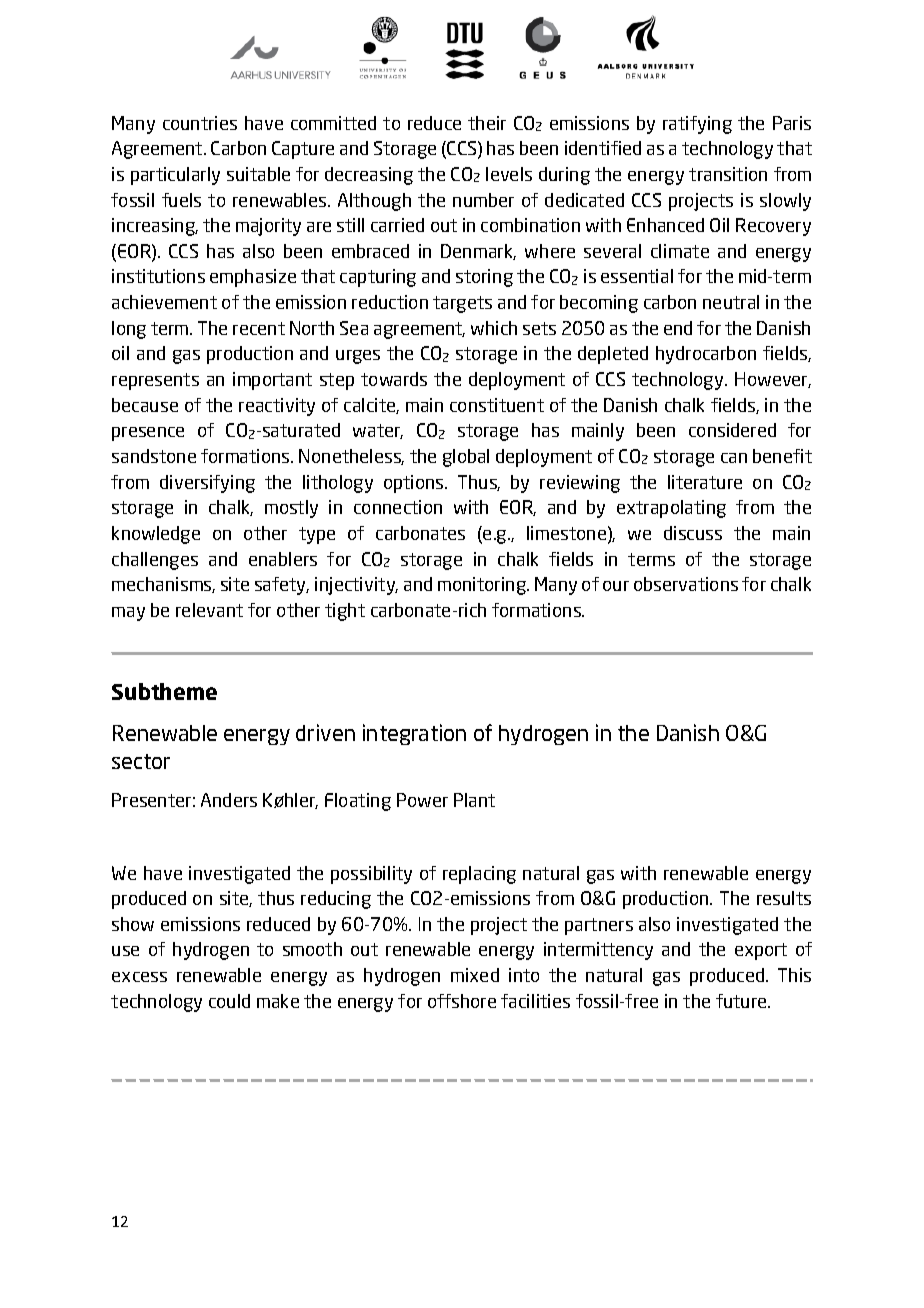  Describe the element at coordinates (229, 1001) in the screenshot. I see `could` at that location.
